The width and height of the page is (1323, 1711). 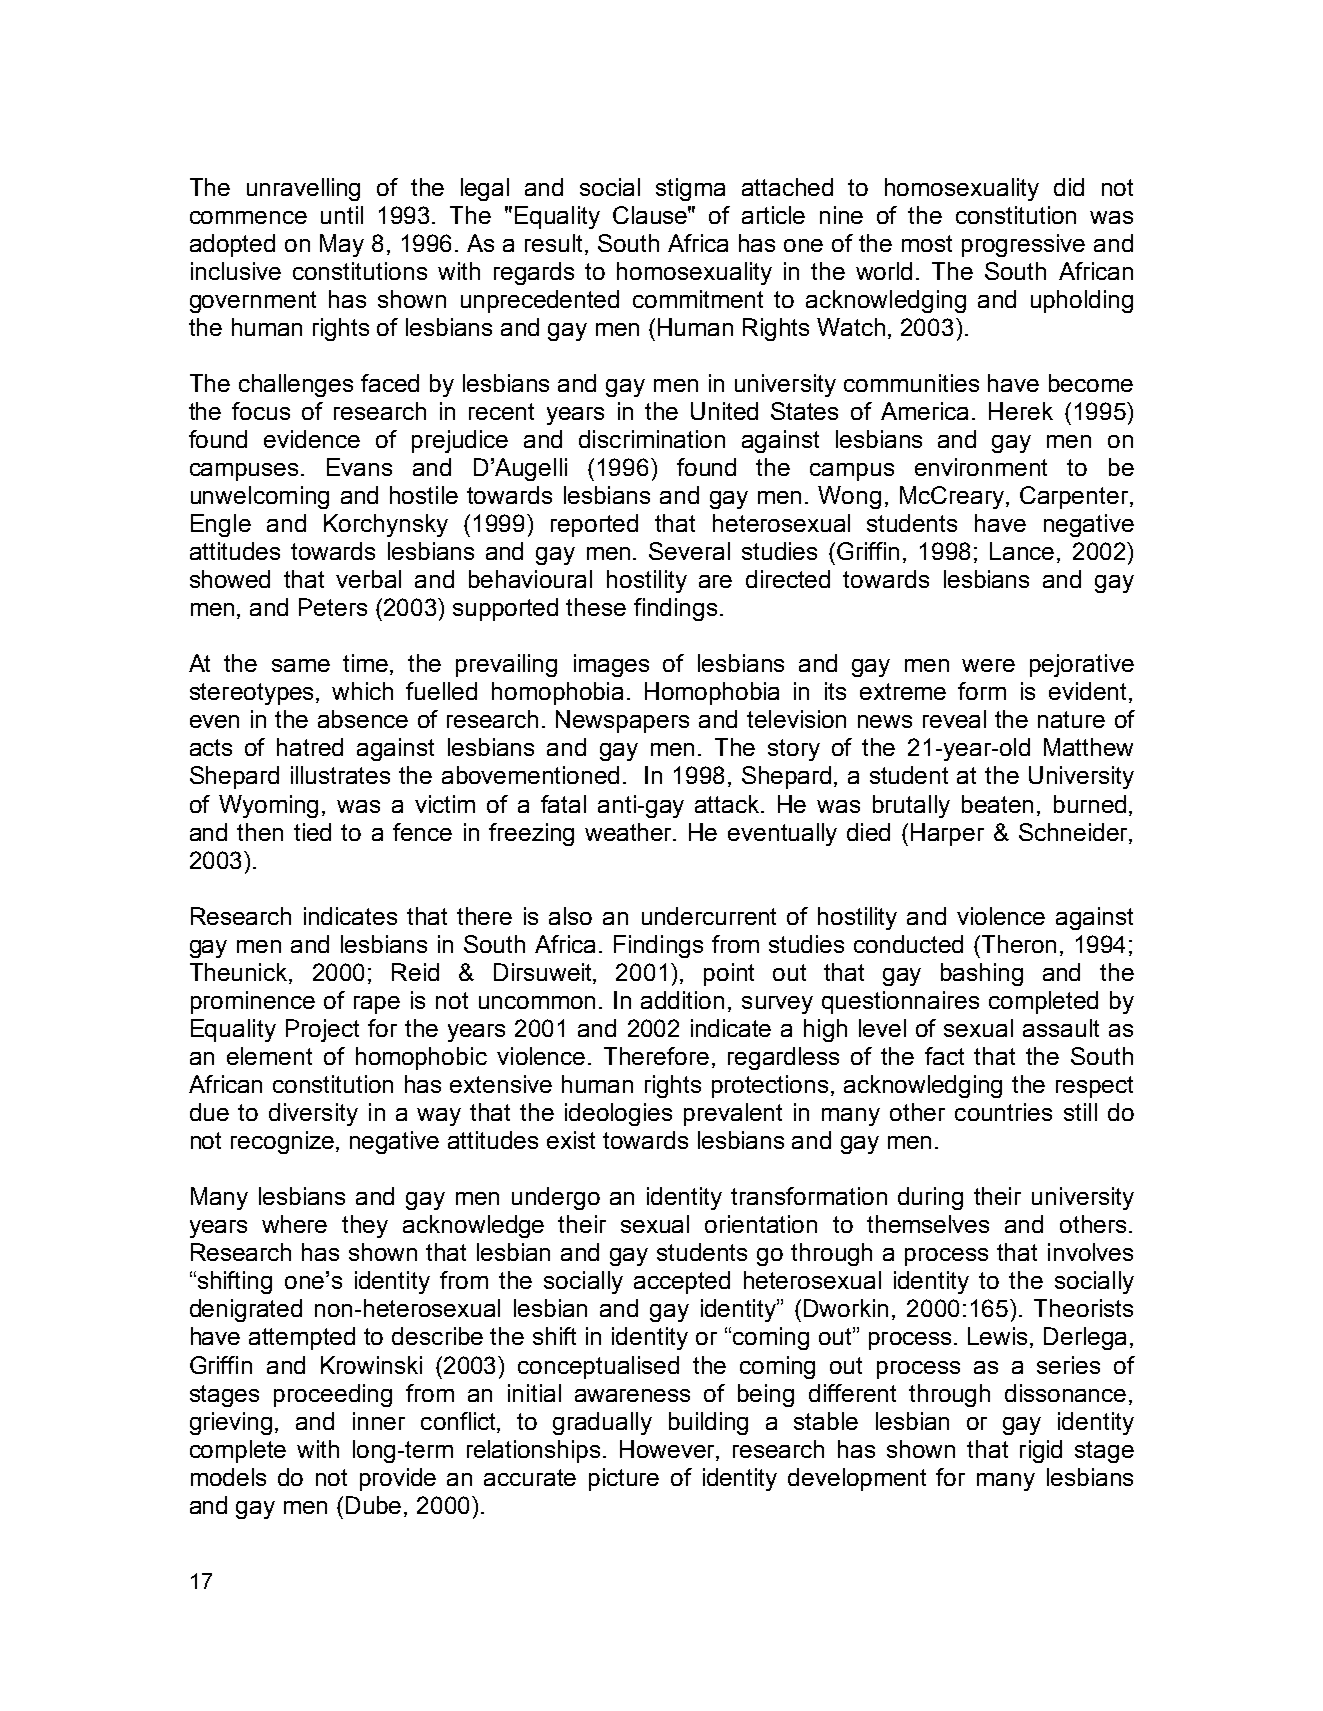 What do you see at coordinates (682, 1000) in the page?
I see `addition` at bounding box center [682, 1000].
